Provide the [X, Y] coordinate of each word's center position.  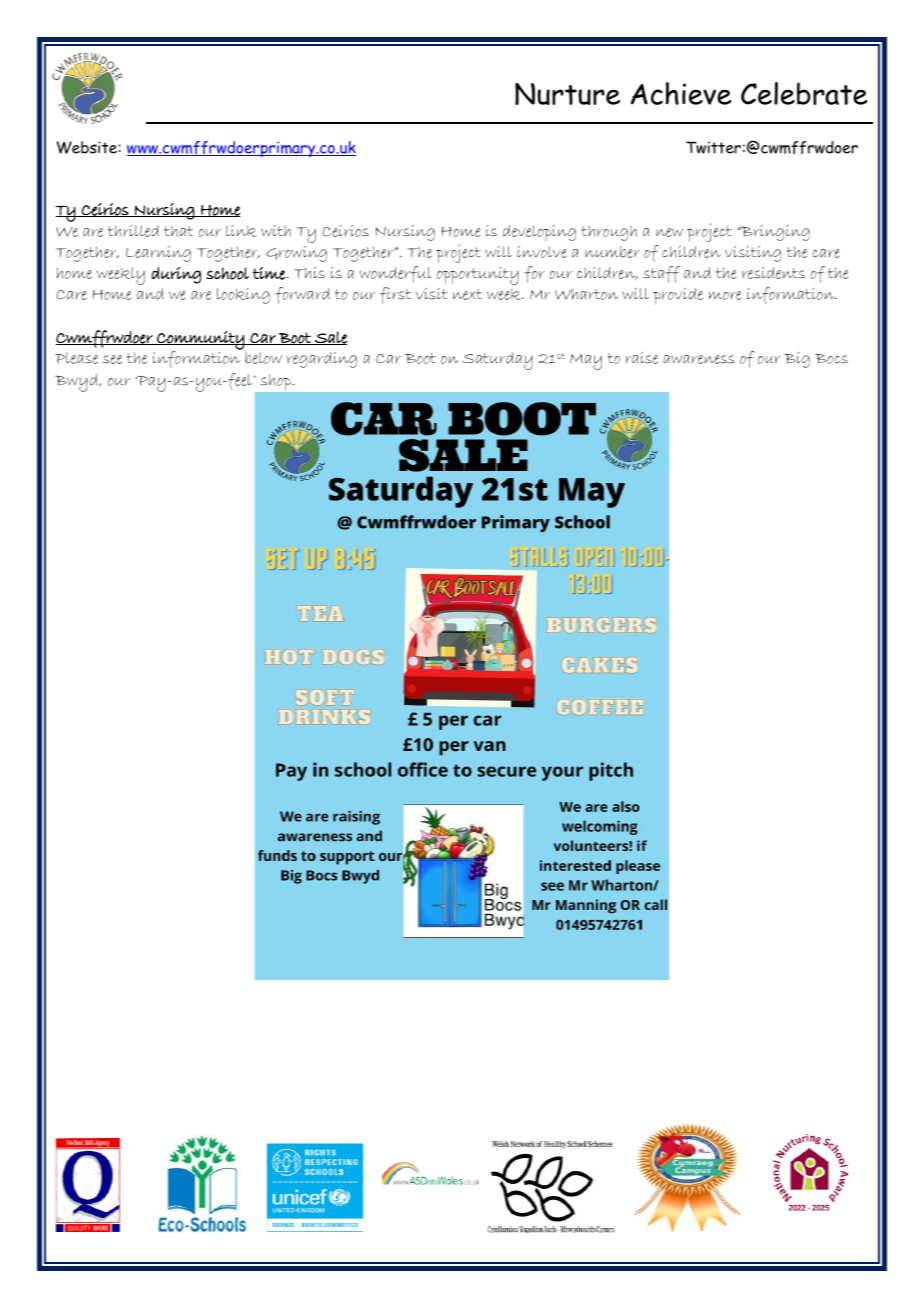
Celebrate [804, 93]
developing [539, 233]
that [178, 231]
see [112, 359]
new [669, 232]
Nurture [567, 94]
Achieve [681, 93]
